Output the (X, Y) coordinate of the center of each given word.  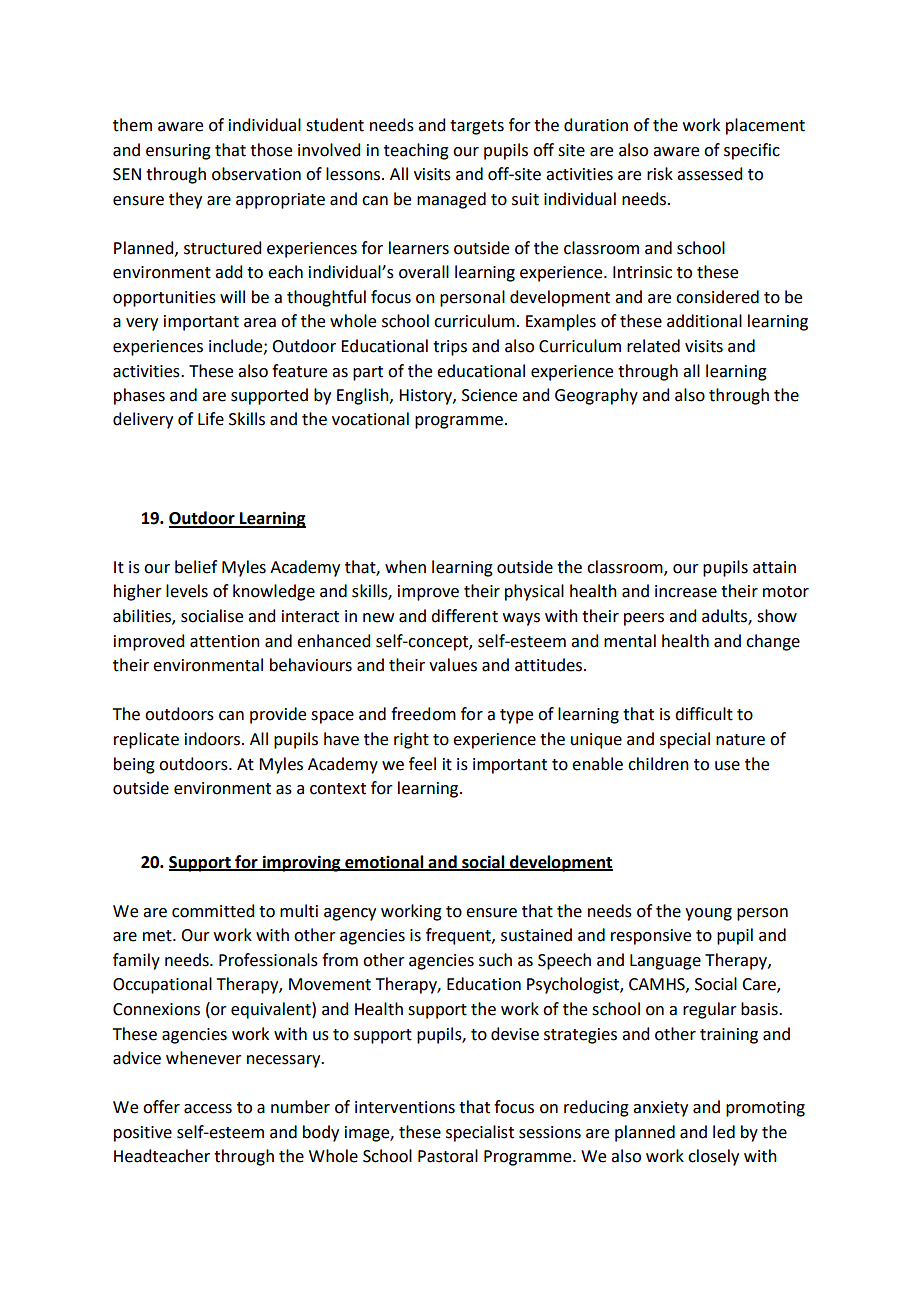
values (453, 665)
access (208, 1109)
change (773, 642)
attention (225, 641)
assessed (709, 174)
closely (713, 1157)
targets (477, 127)
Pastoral (448, 1156)
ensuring (178, 152)
